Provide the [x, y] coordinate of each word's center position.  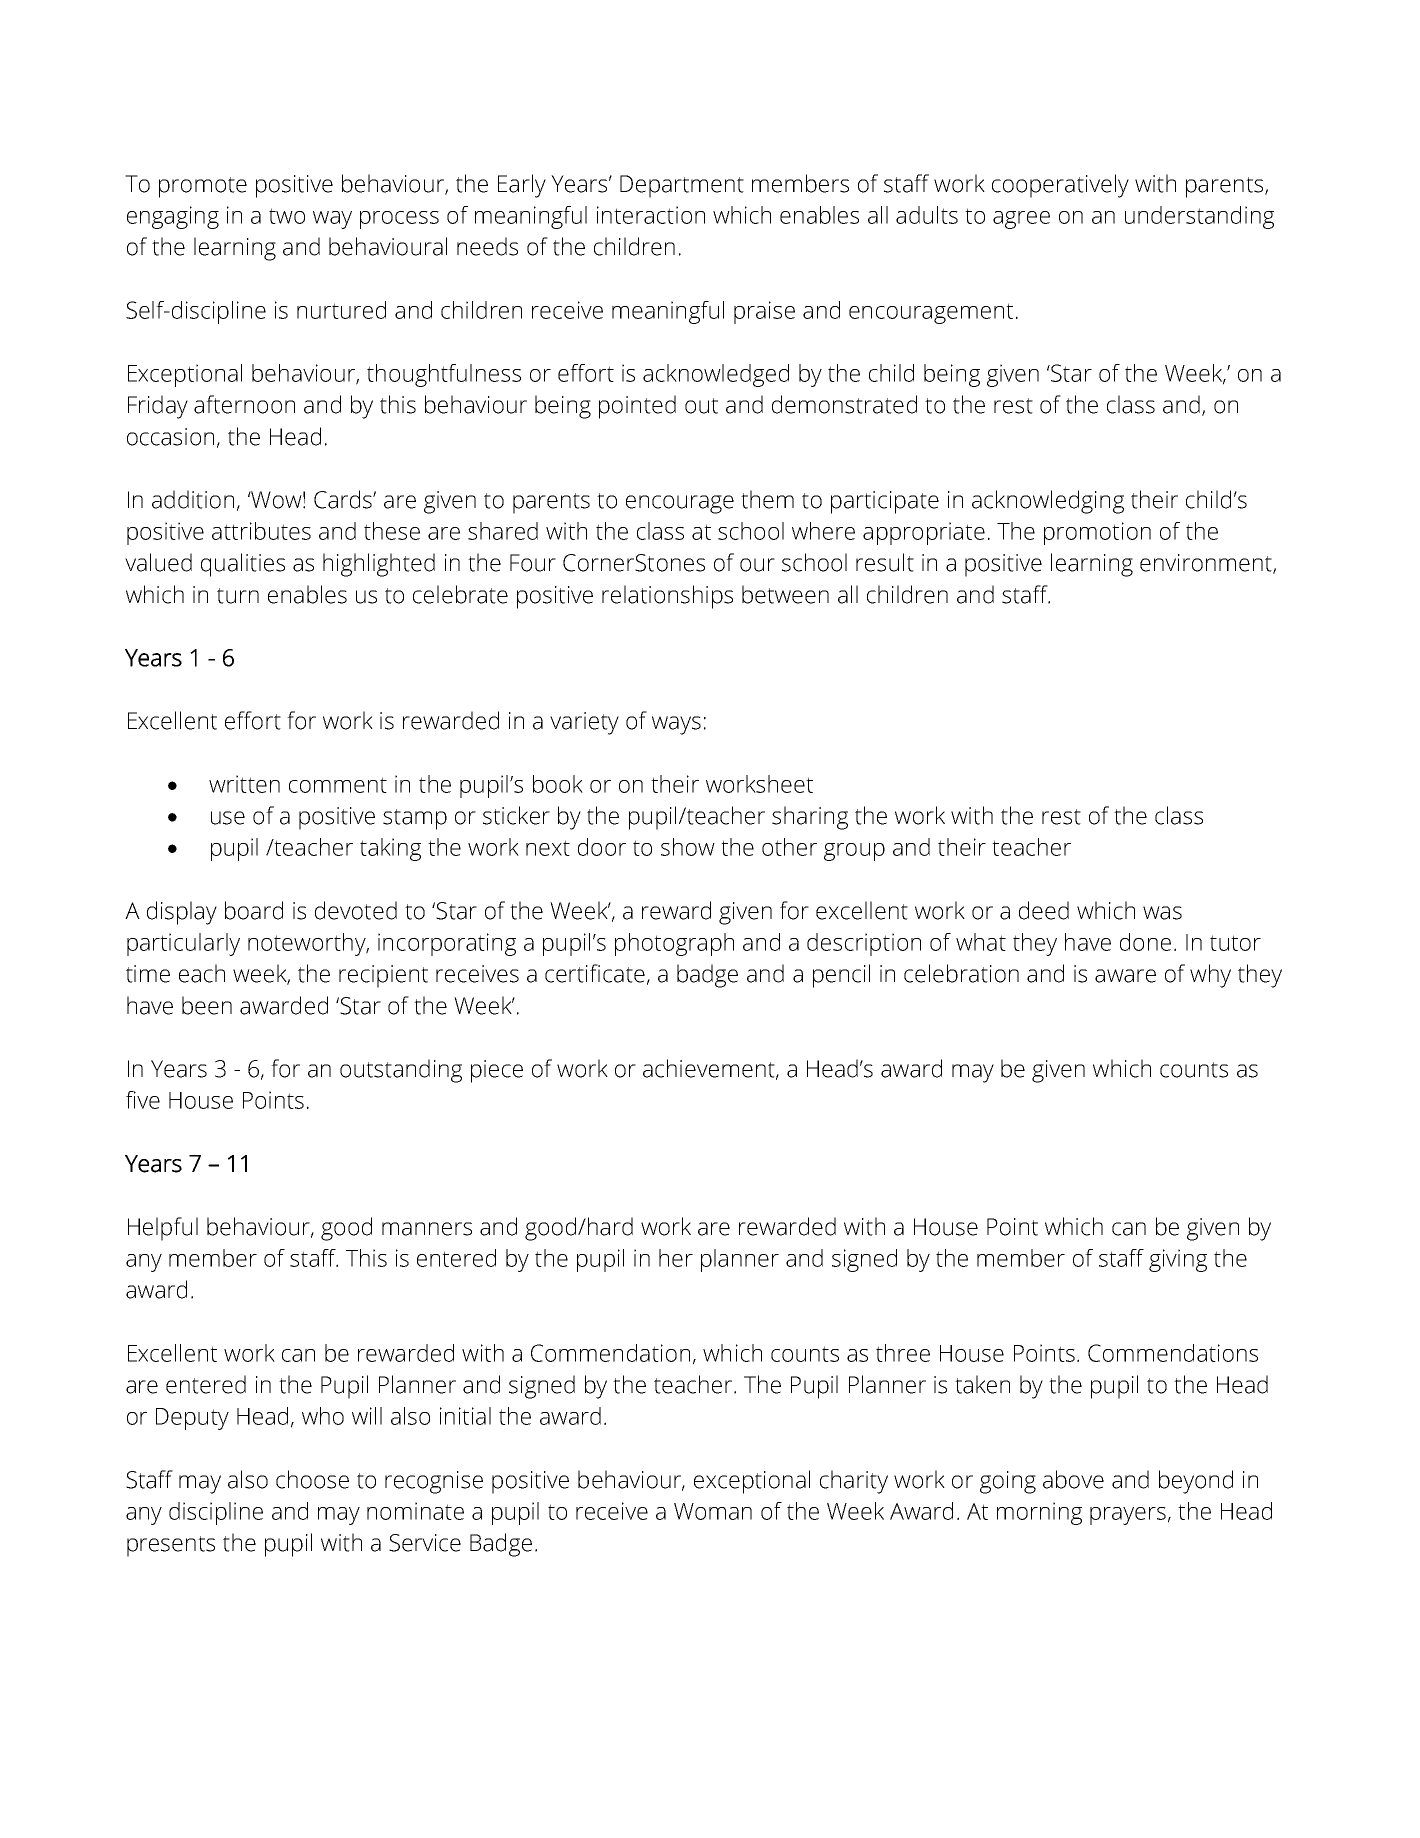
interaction [651, 215]
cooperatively [1060, 186]
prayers [1128, 1516]
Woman [713, 1511]
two [287, 216]
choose [312, 1479]
